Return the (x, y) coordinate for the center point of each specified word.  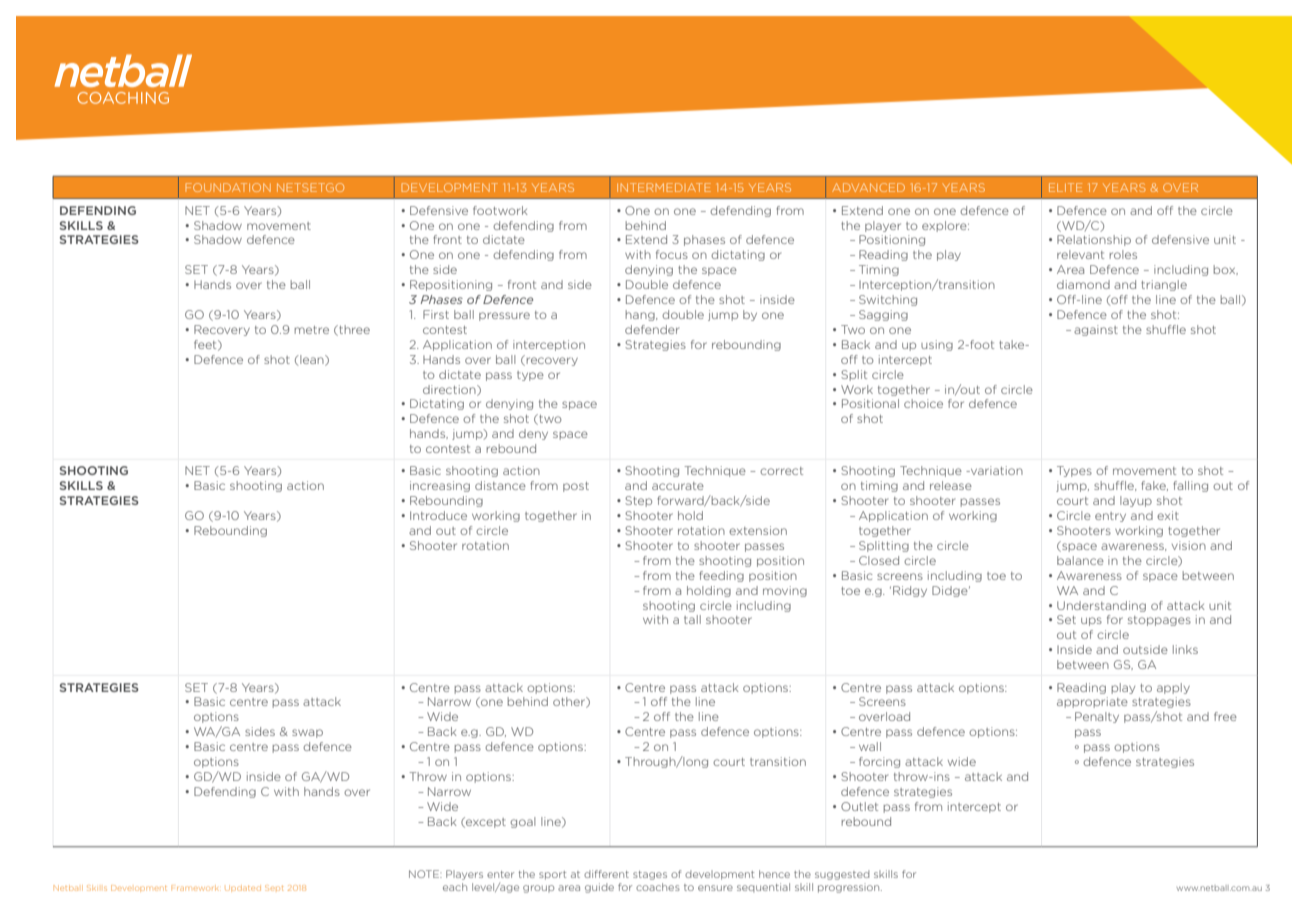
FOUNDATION (228, 187)
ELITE (1065, 187)
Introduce (438, 515)
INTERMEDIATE (664, 187)
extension (758, 530)
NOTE (425, 874)
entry (1110, 517)
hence (774, 874)
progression (850, 888)
